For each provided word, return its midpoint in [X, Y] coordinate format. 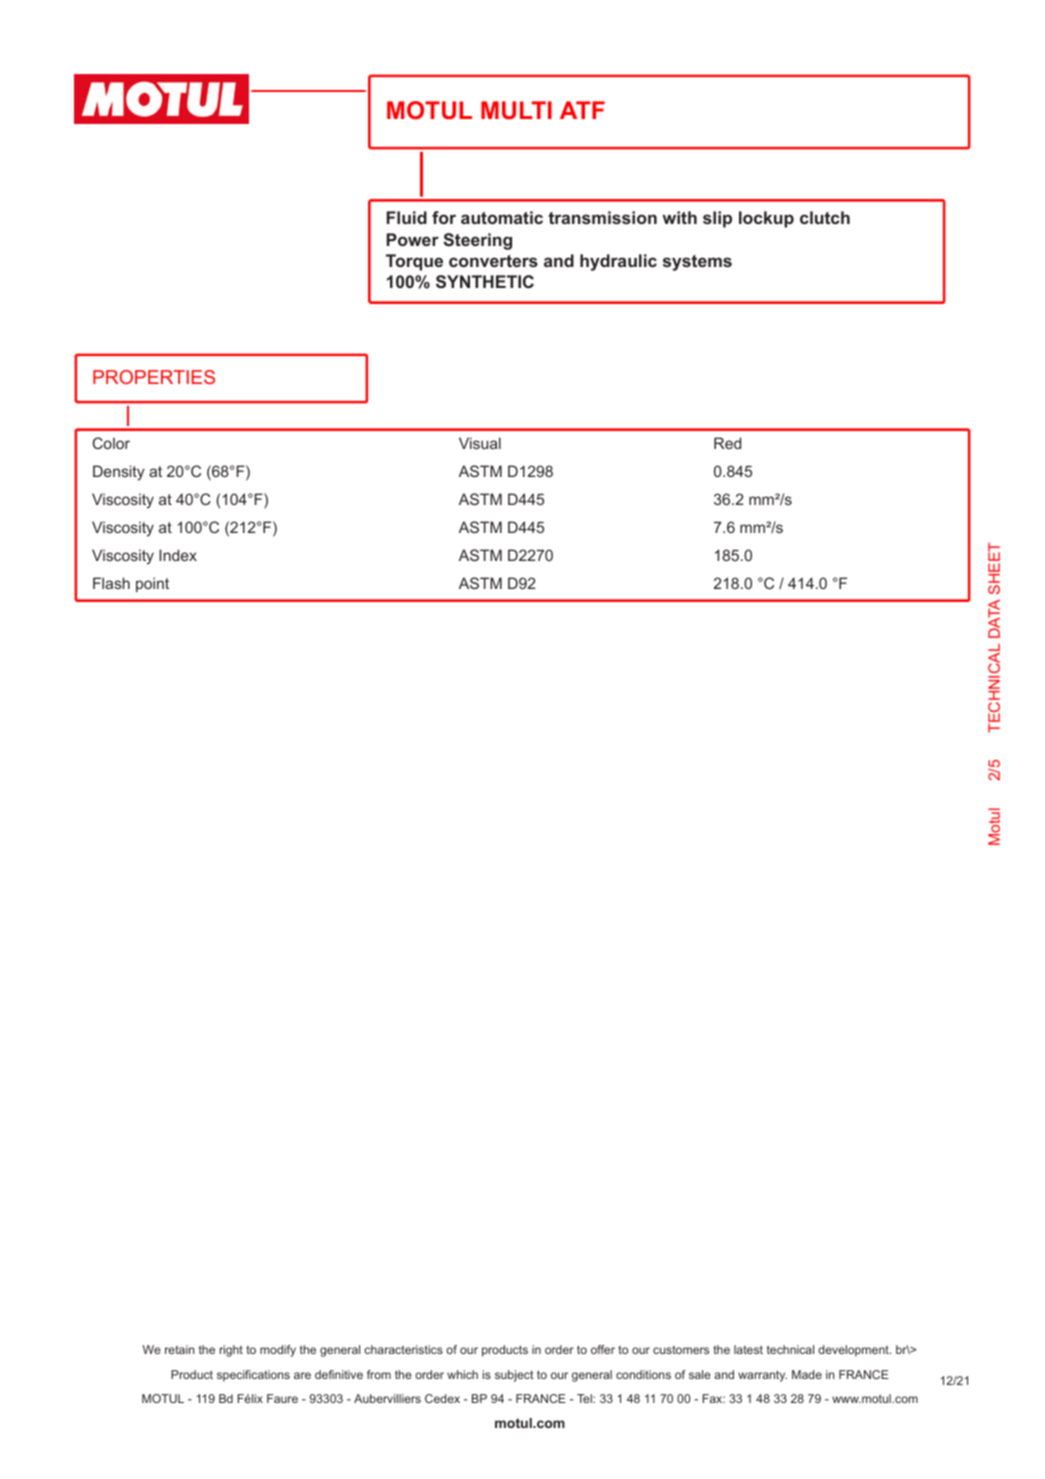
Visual [480, 443]
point [152, 584]
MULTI [516, 110]
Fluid [407, 217]
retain [180, 1349]
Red [727, 443]
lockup [766, 219]
